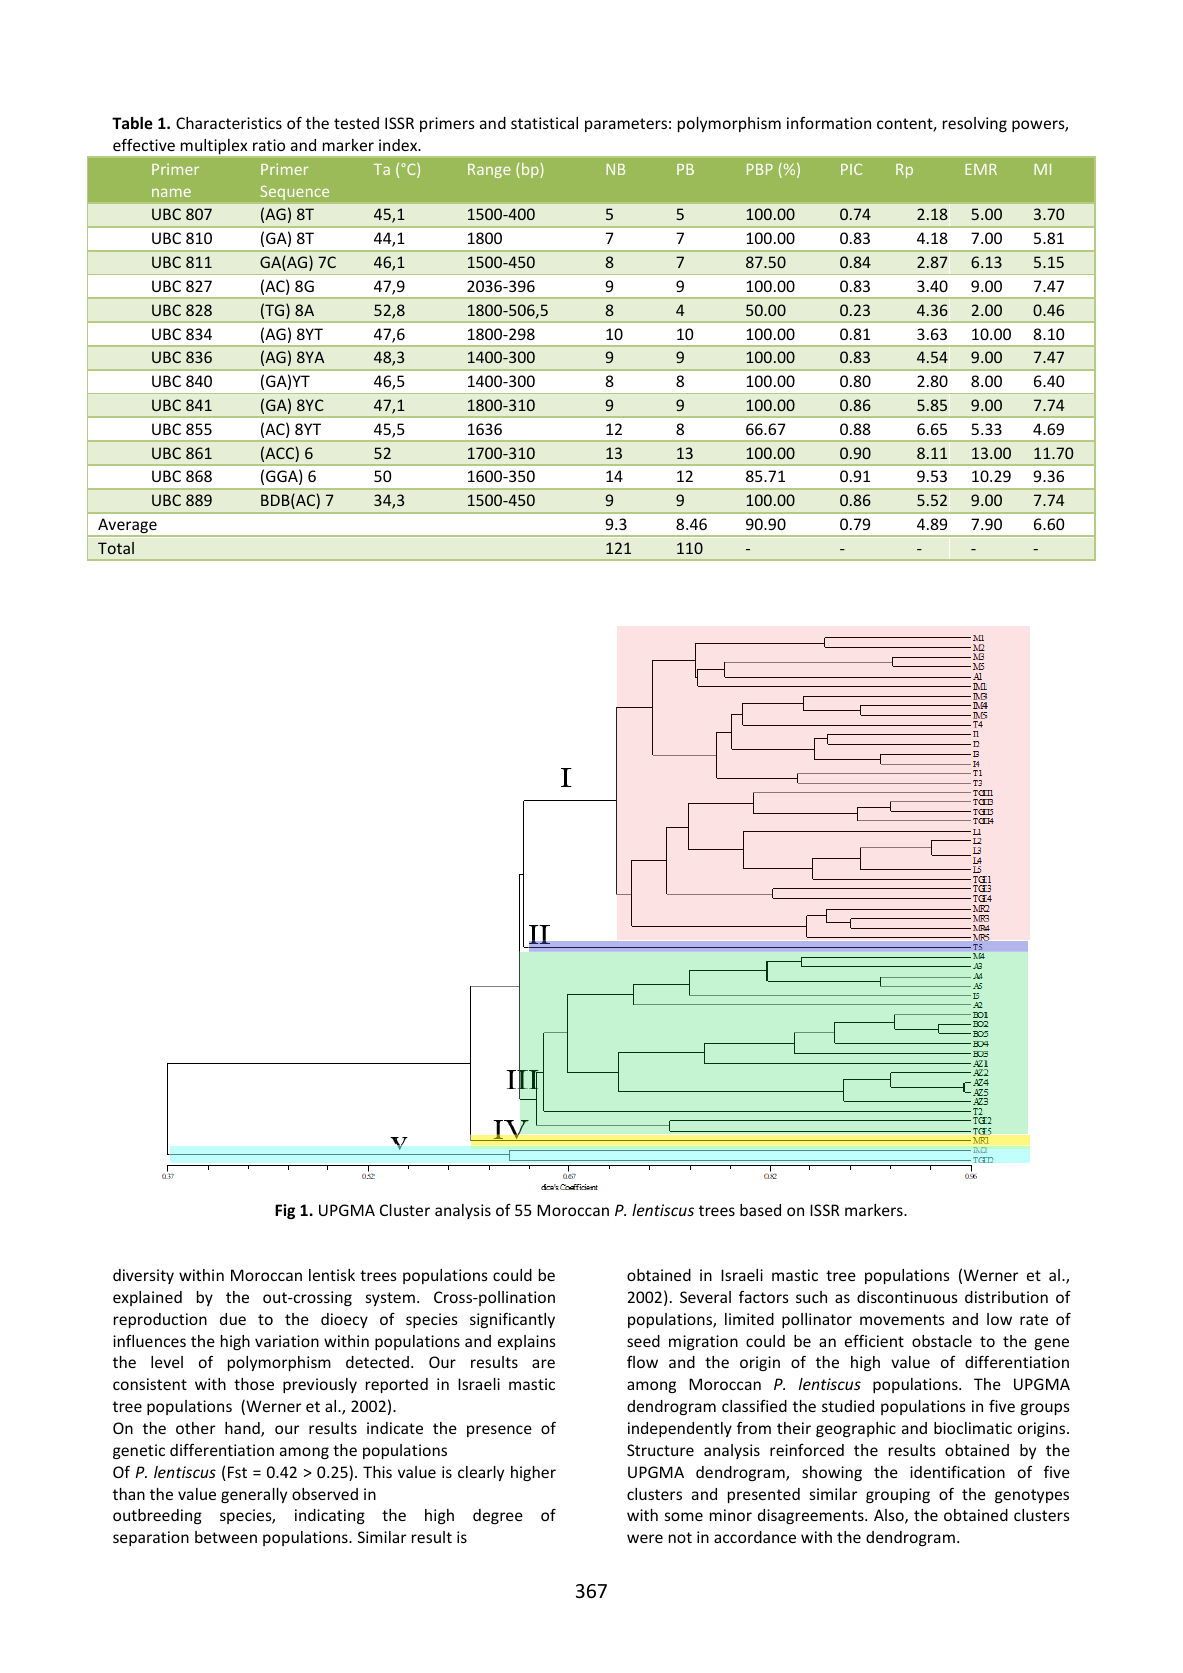 This screenshot has height=1673, width=1183. I want to click on multiplex, so click(214, 146).
